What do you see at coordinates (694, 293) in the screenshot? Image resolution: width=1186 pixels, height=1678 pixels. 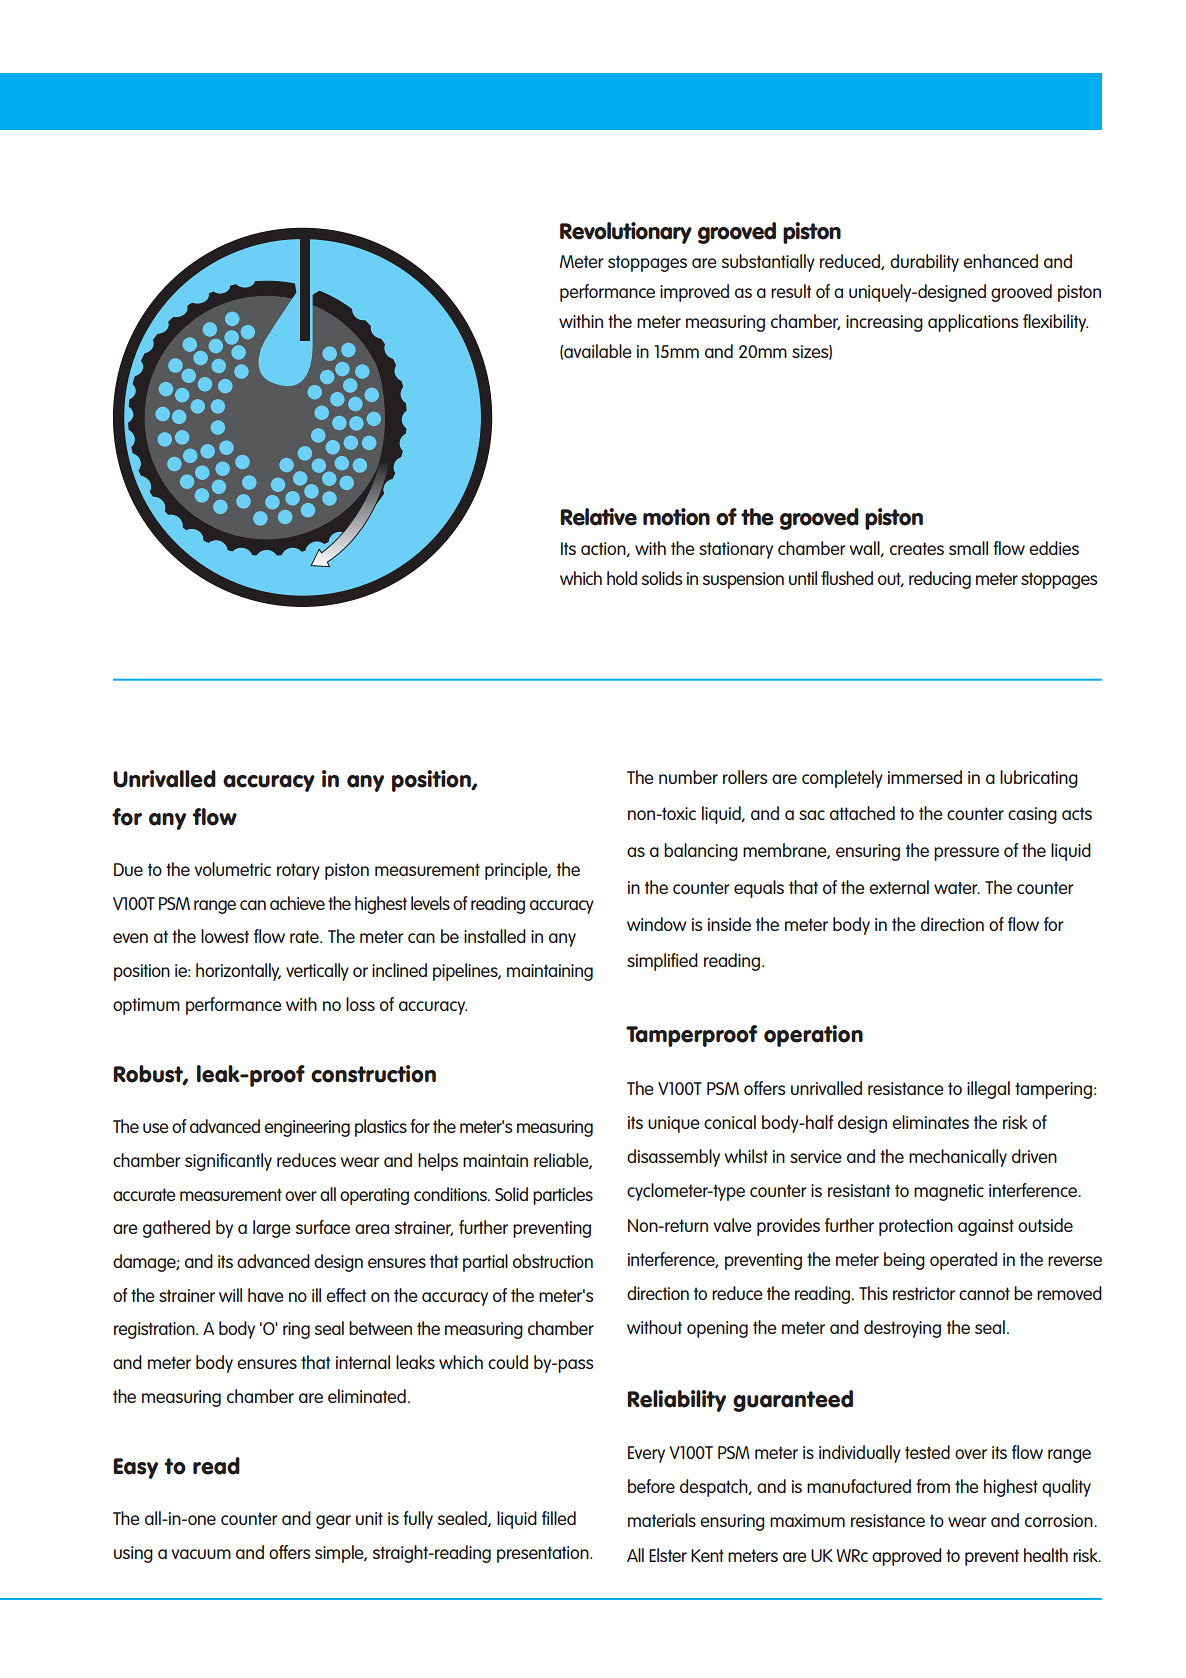 I see `improved` at bounding box center [694, 293].
